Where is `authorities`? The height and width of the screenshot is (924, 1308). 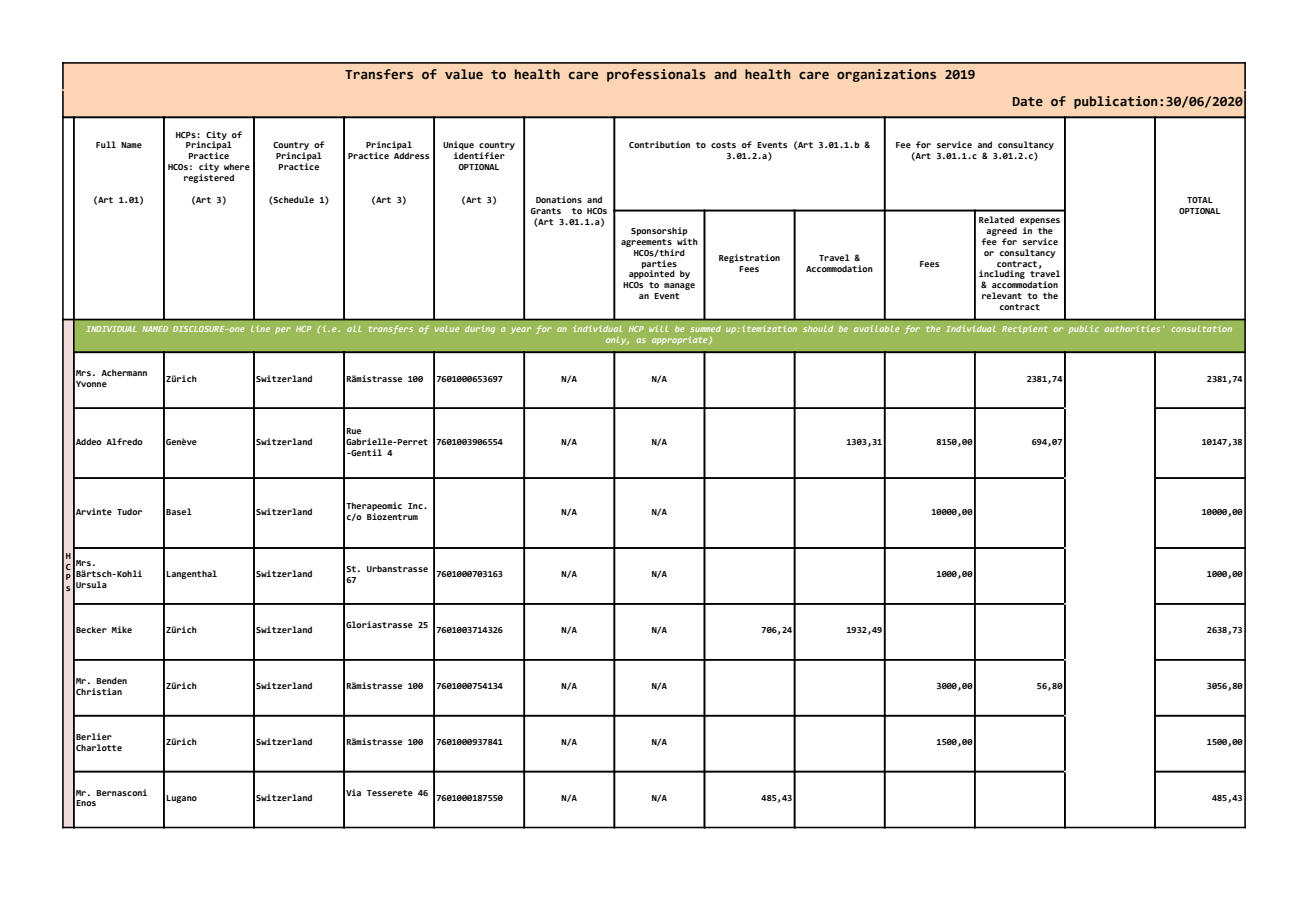 authorities is located at coordinates (1132, 328).
